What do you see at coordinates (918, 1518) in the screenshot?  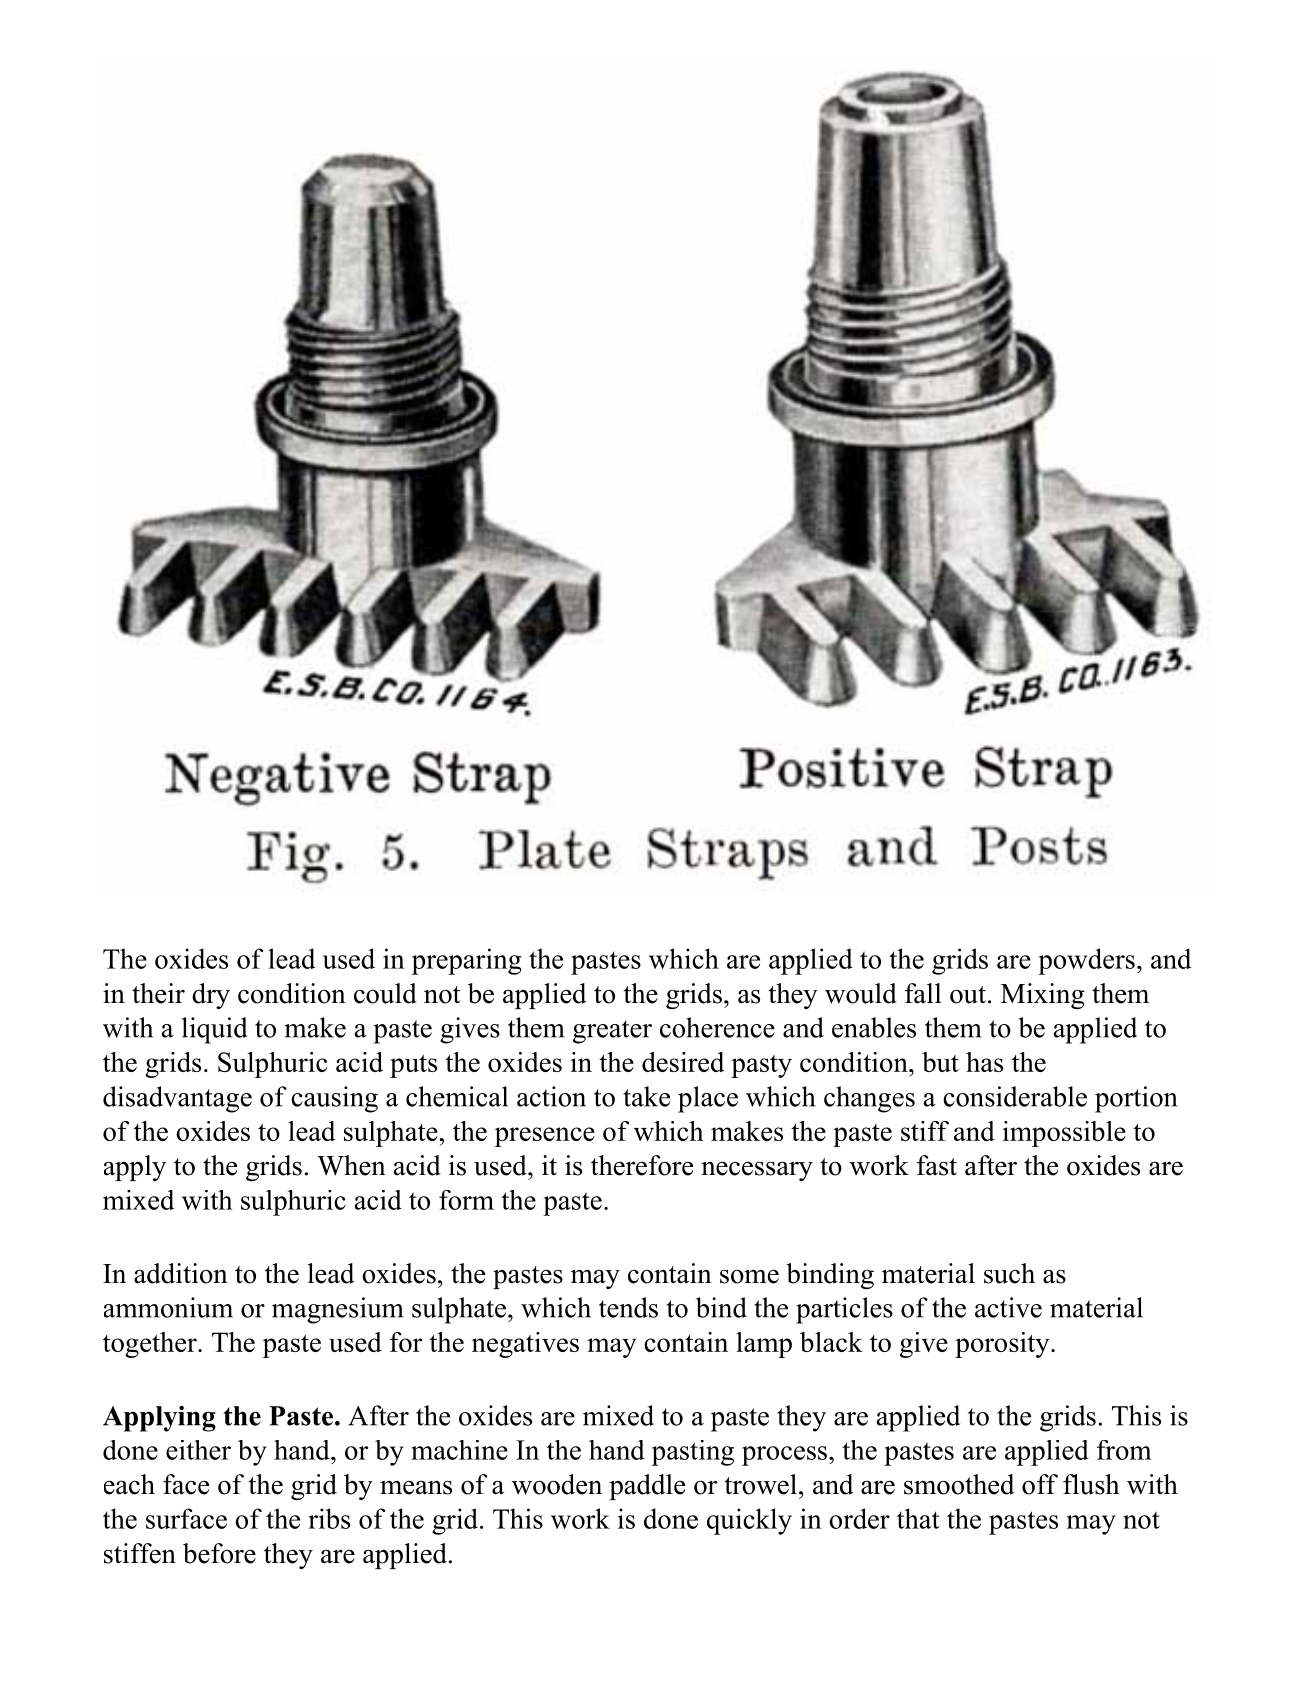 I see `that` at bounding box center [918, 1518].
